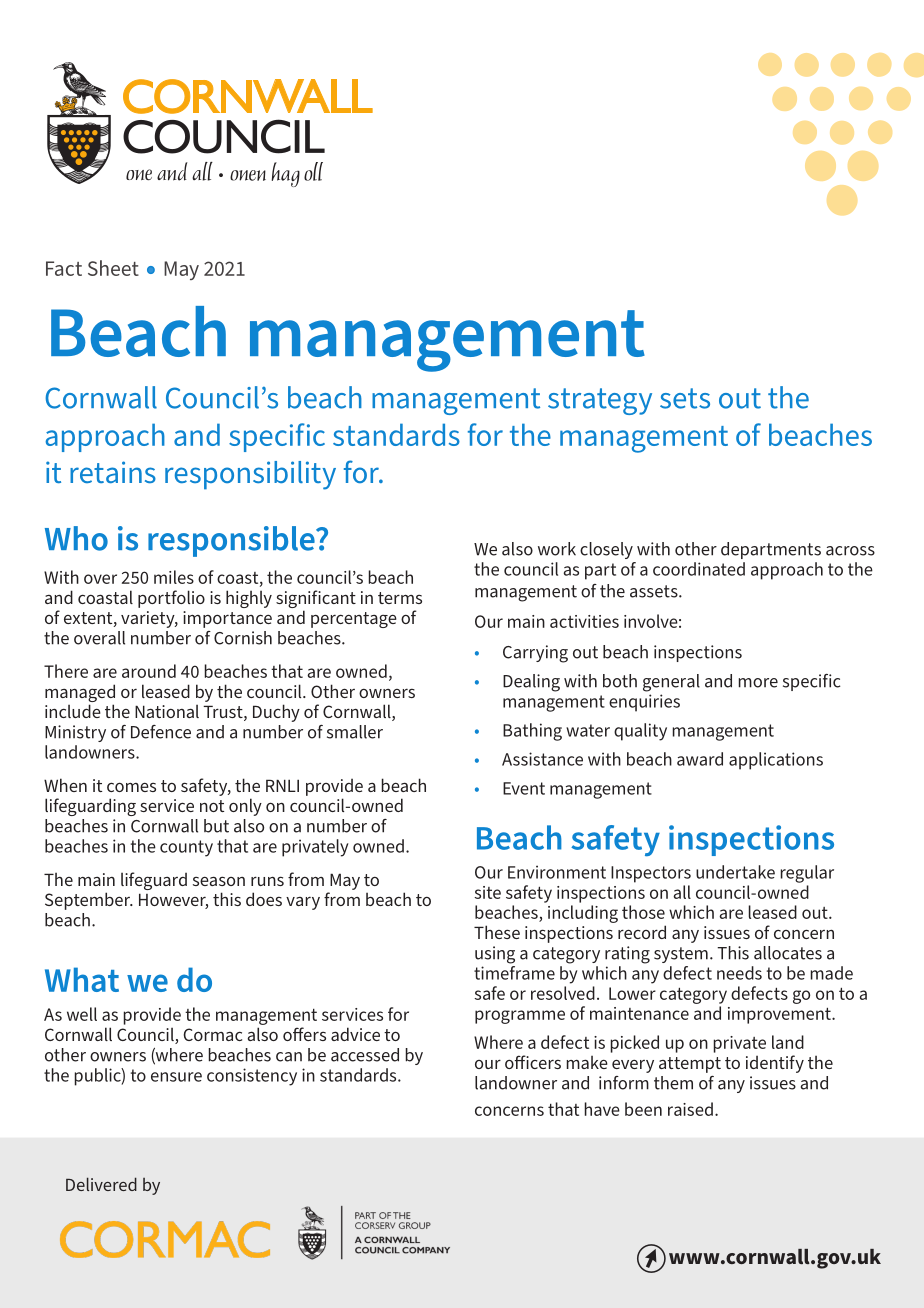 This screenshot has width=924, height=1308. I want to click on Defence, so click(161, 732).
